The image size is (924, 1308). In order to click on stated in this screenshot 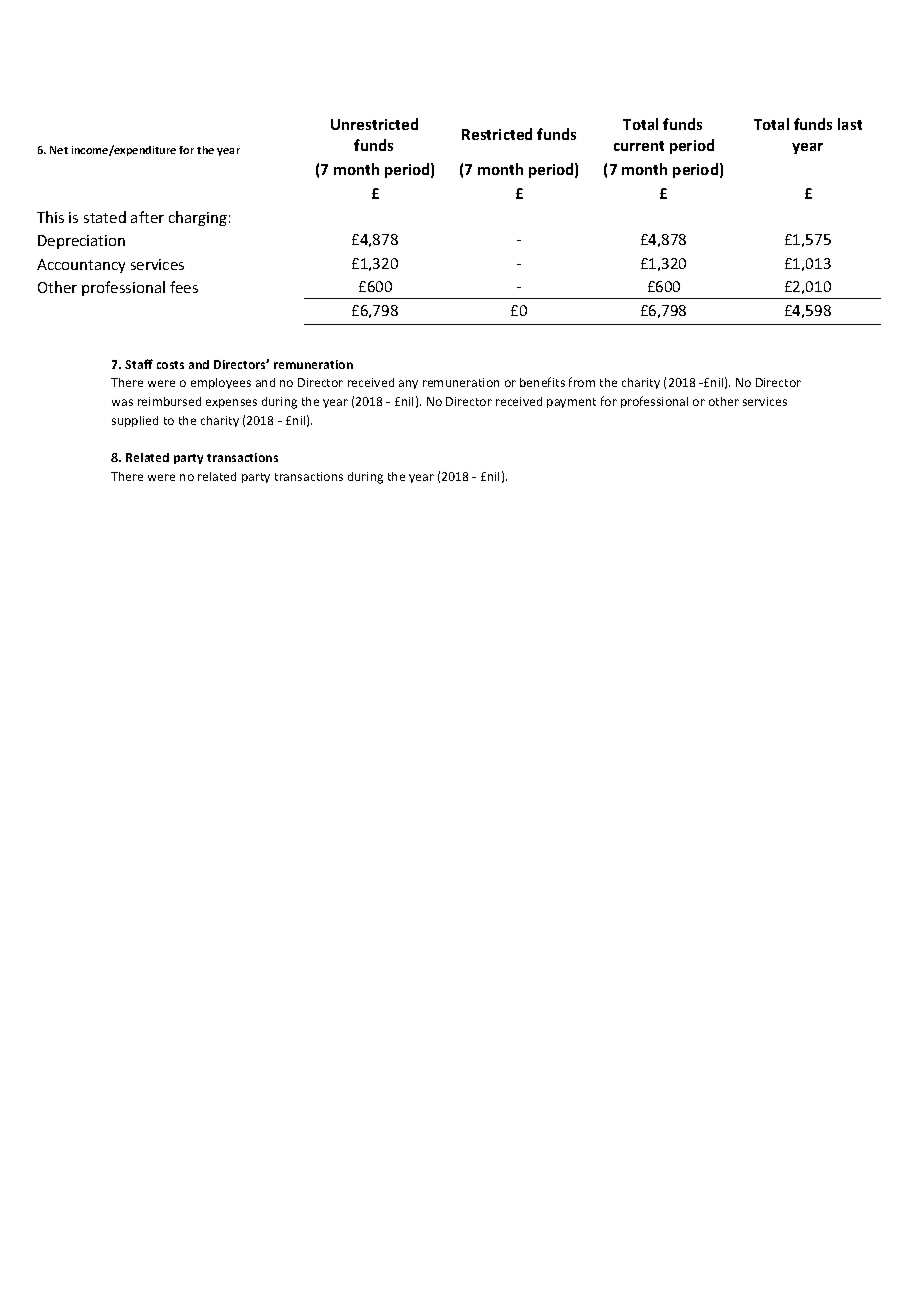, I will do `click(105, 217)`.
